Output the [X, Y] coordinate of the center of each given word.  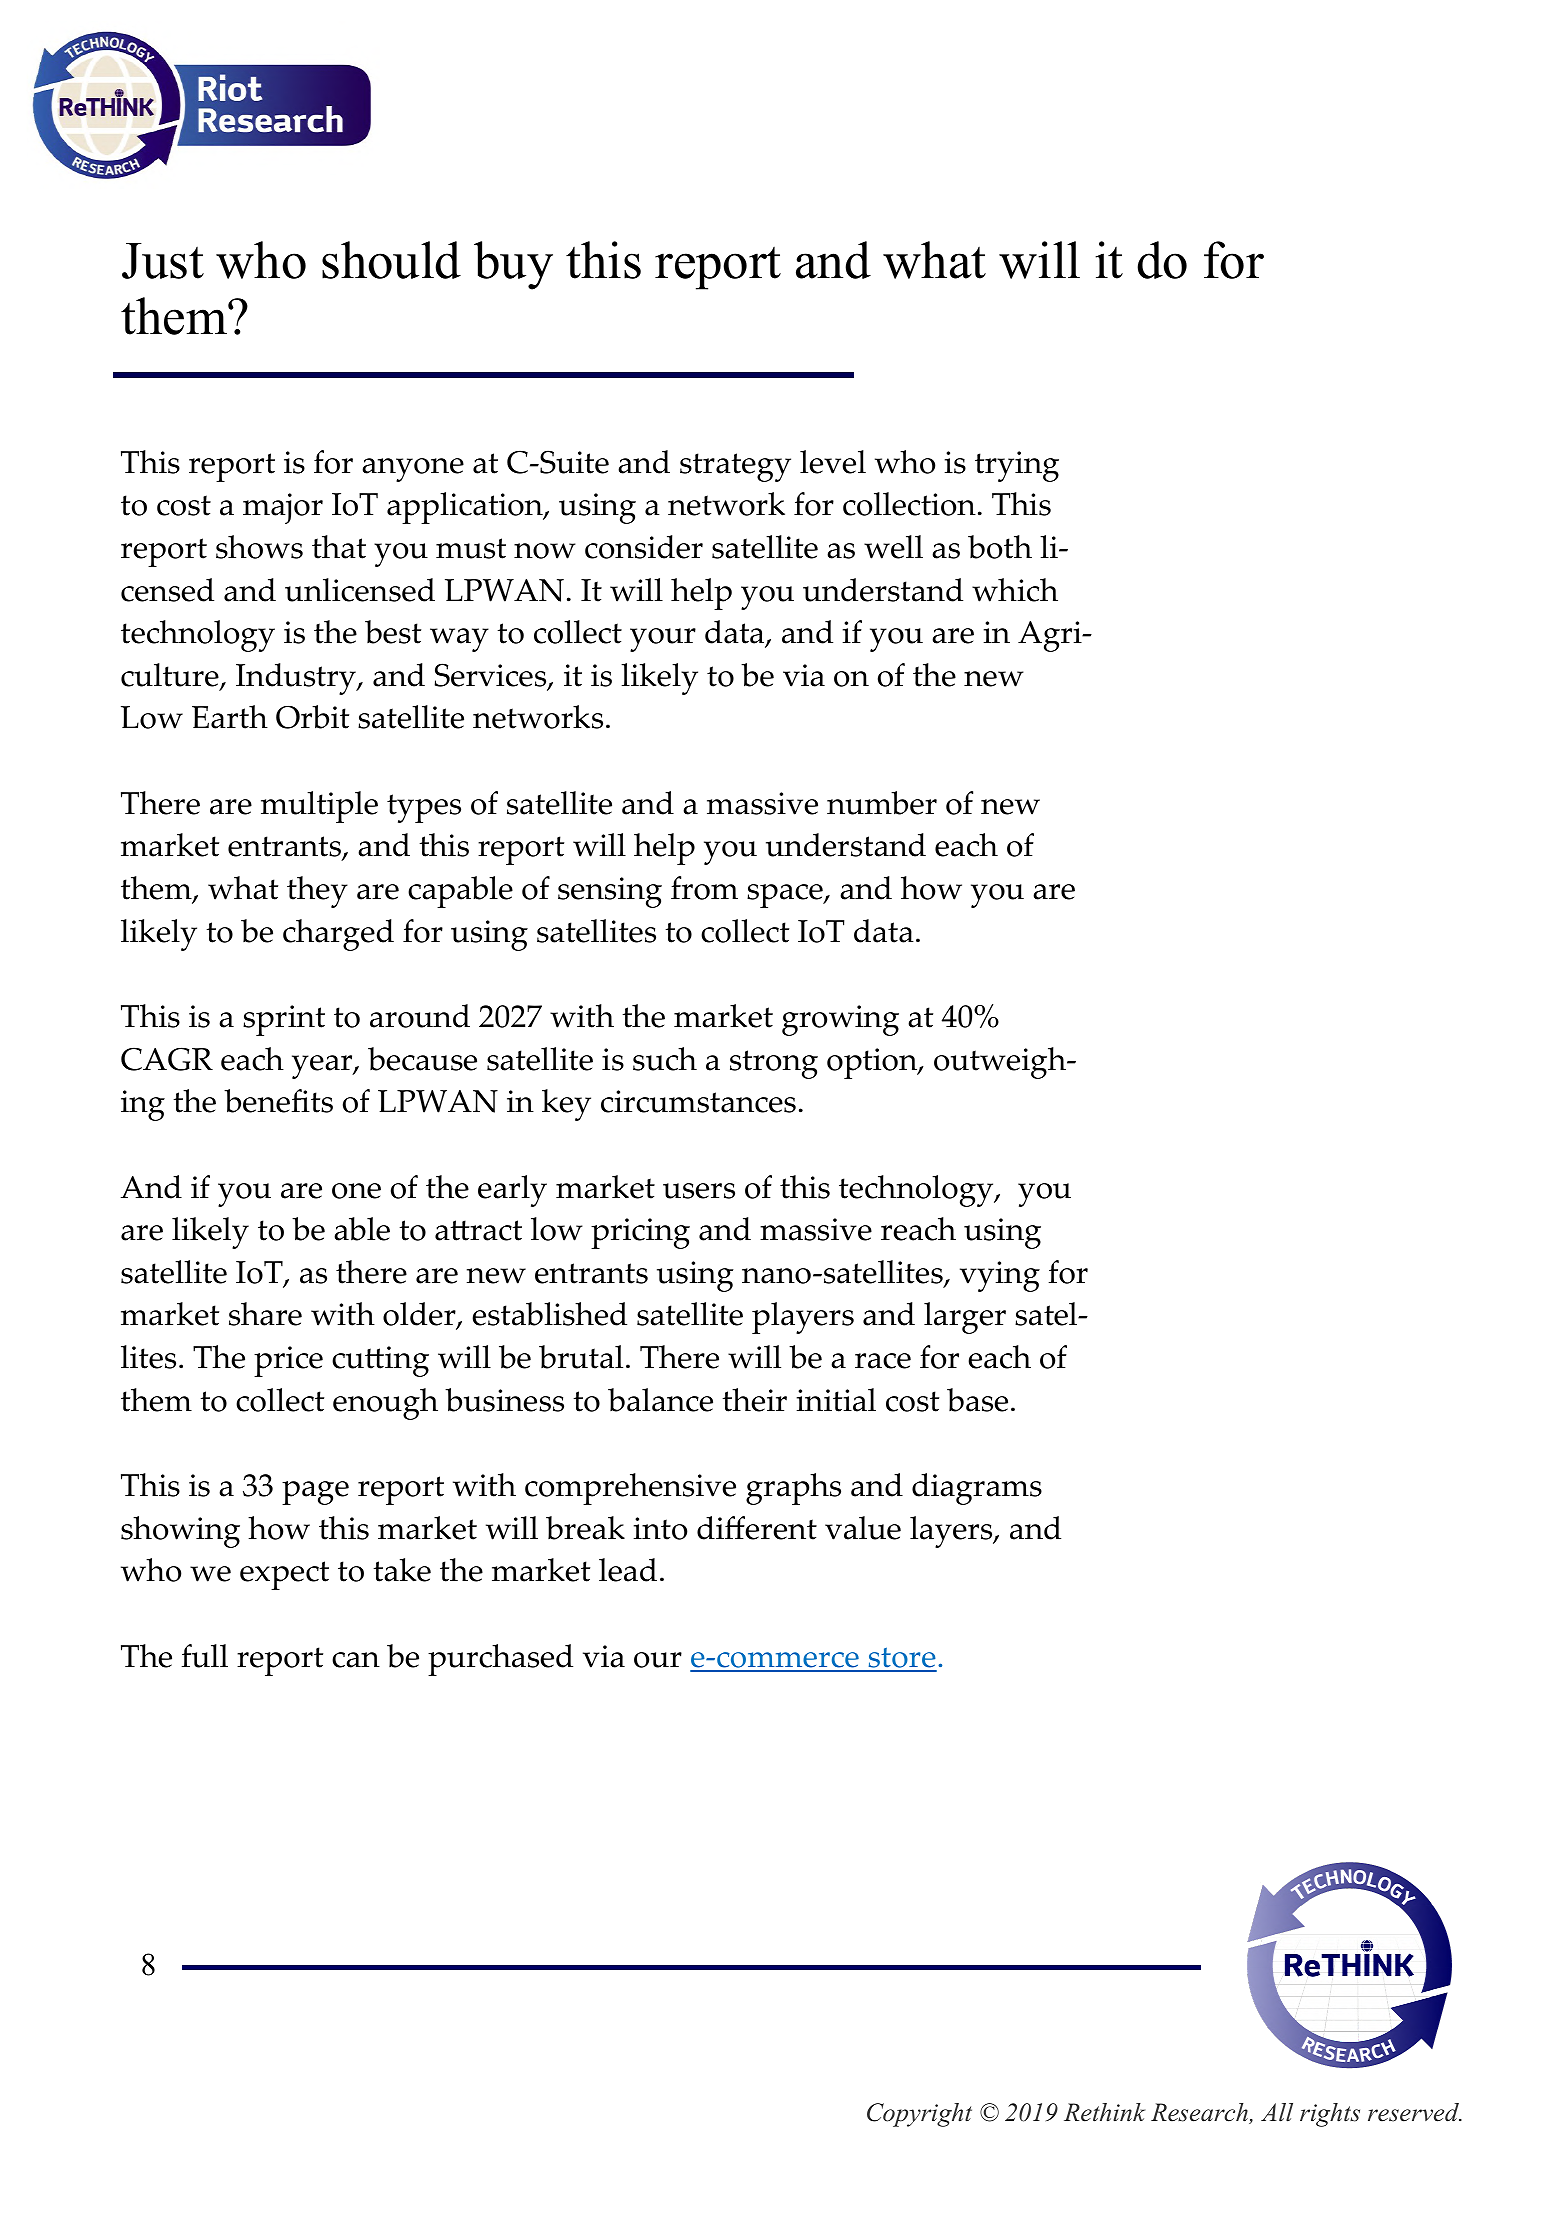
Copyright [919, 2115]
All [1277, 2112]
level [833, 462]
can [356, 1660]
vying [1000, 1276]
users [699, 1191]
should [391, 260]
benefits [278, 1101]
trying [1017, 466]
